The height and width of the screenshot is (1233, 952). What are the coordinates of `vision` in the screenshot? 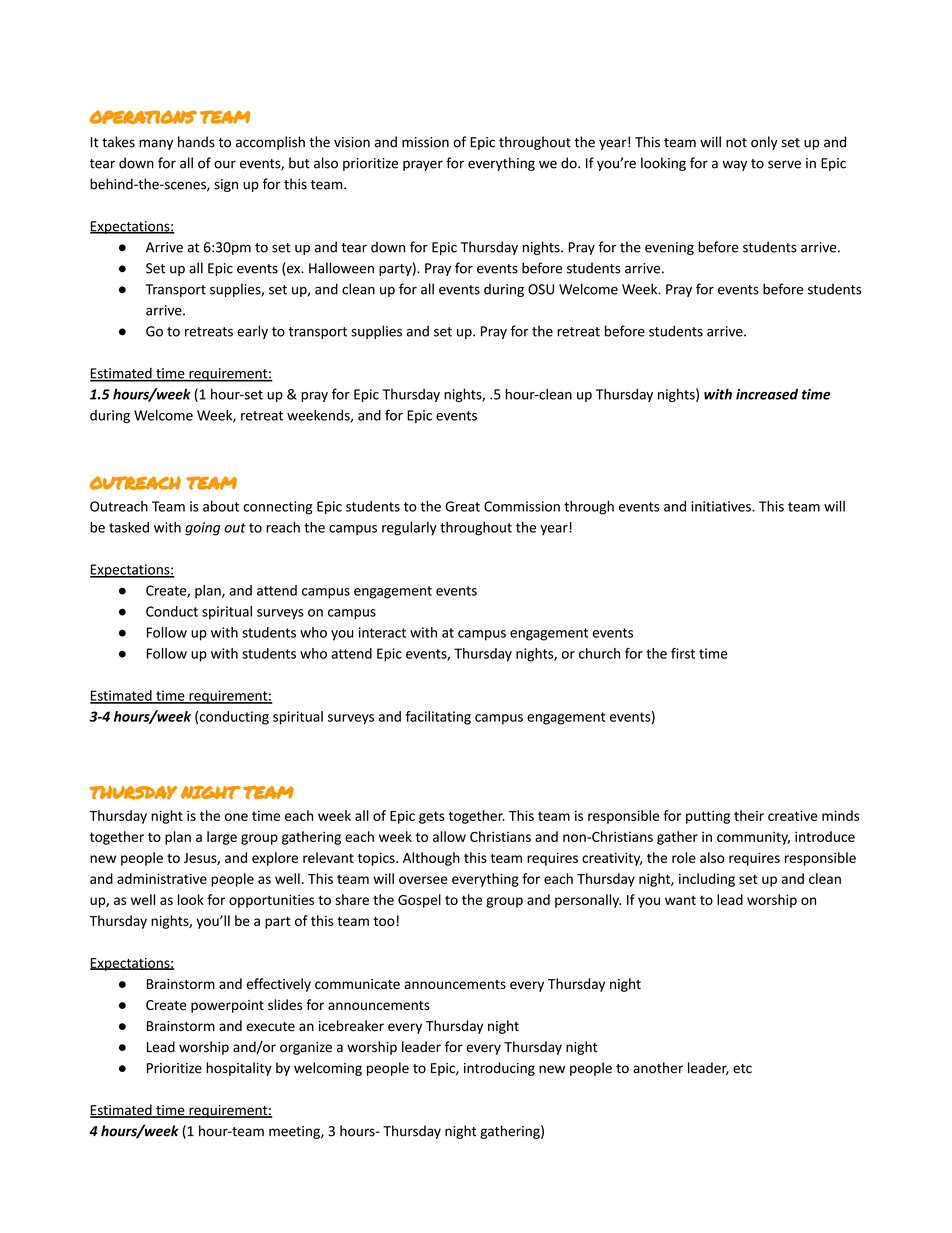 It's located at (352, 142).
